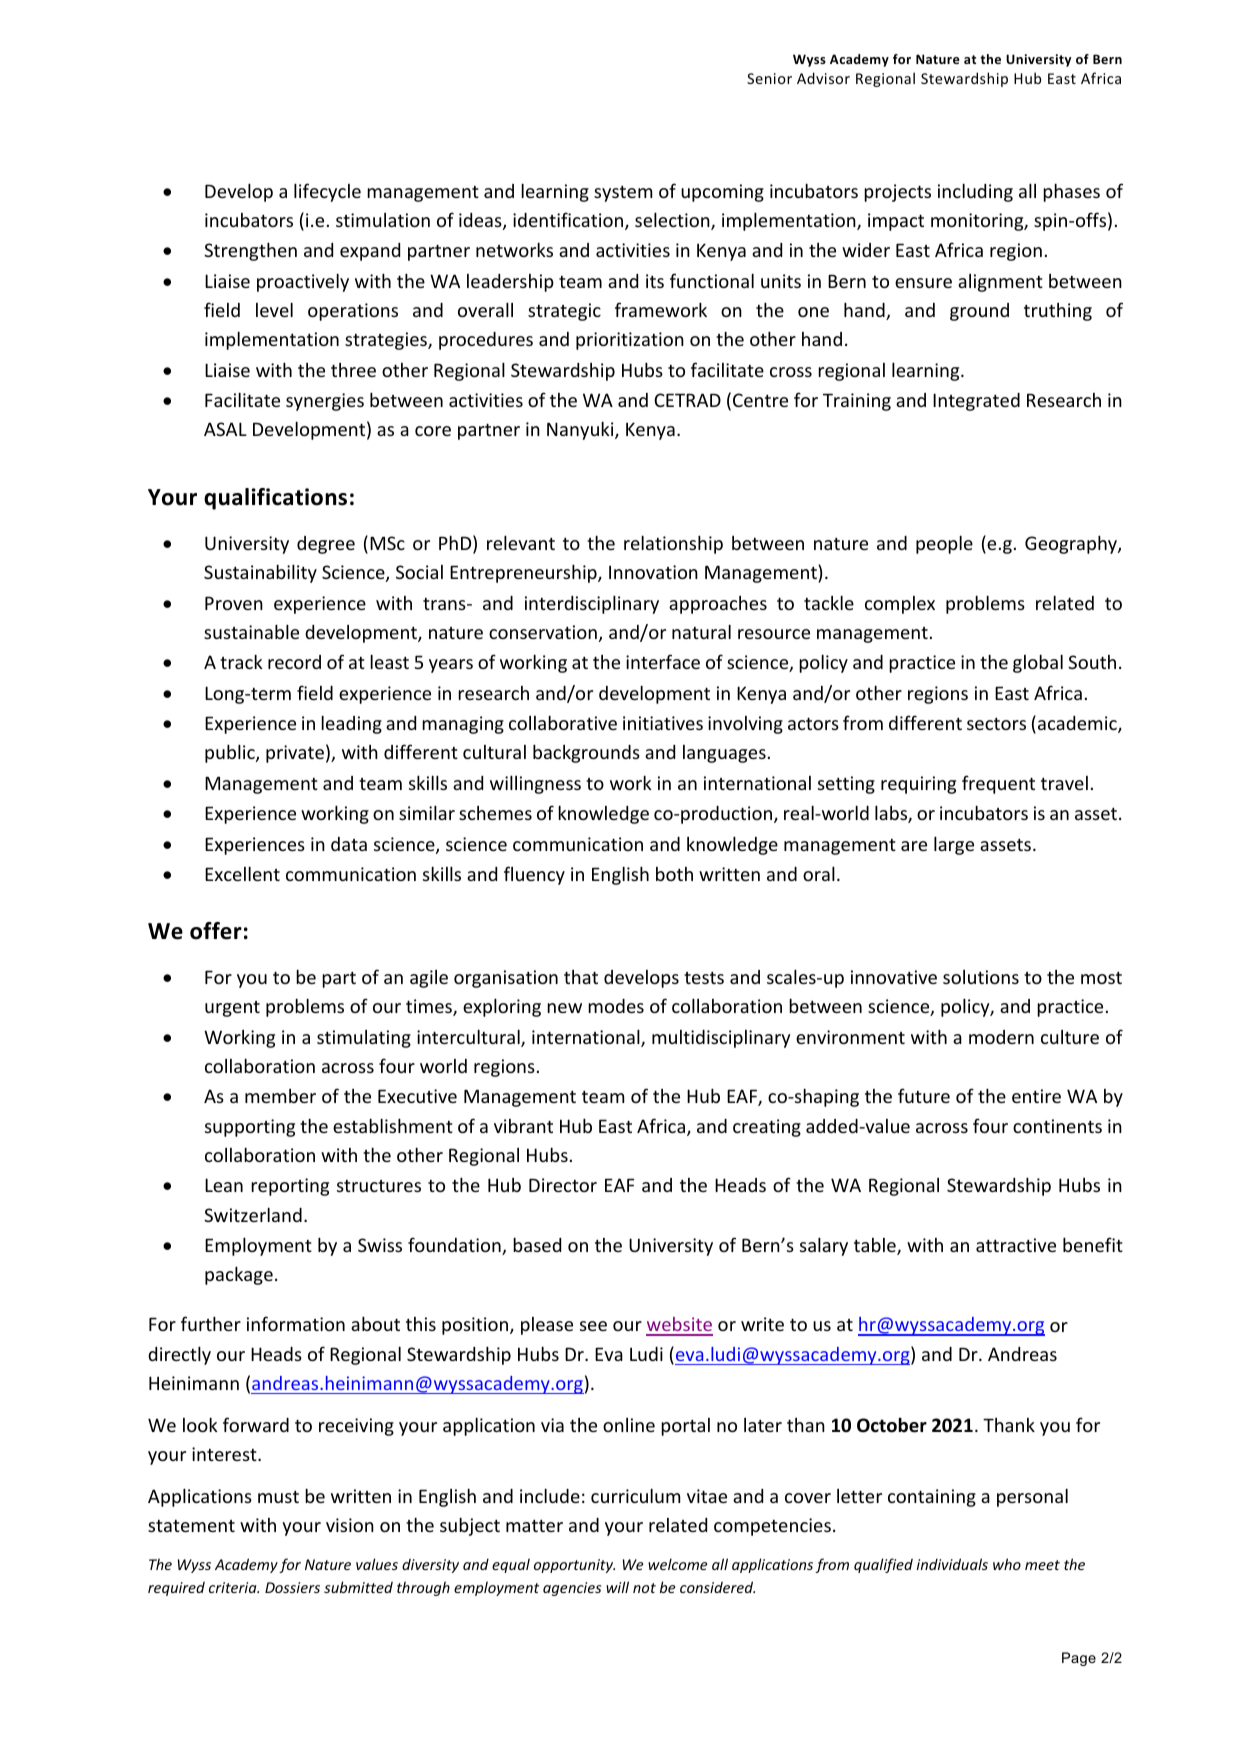  What do you see at coordinates (242, 873) in the page?
I see `Excellent` at bounding box center [242, 873].
